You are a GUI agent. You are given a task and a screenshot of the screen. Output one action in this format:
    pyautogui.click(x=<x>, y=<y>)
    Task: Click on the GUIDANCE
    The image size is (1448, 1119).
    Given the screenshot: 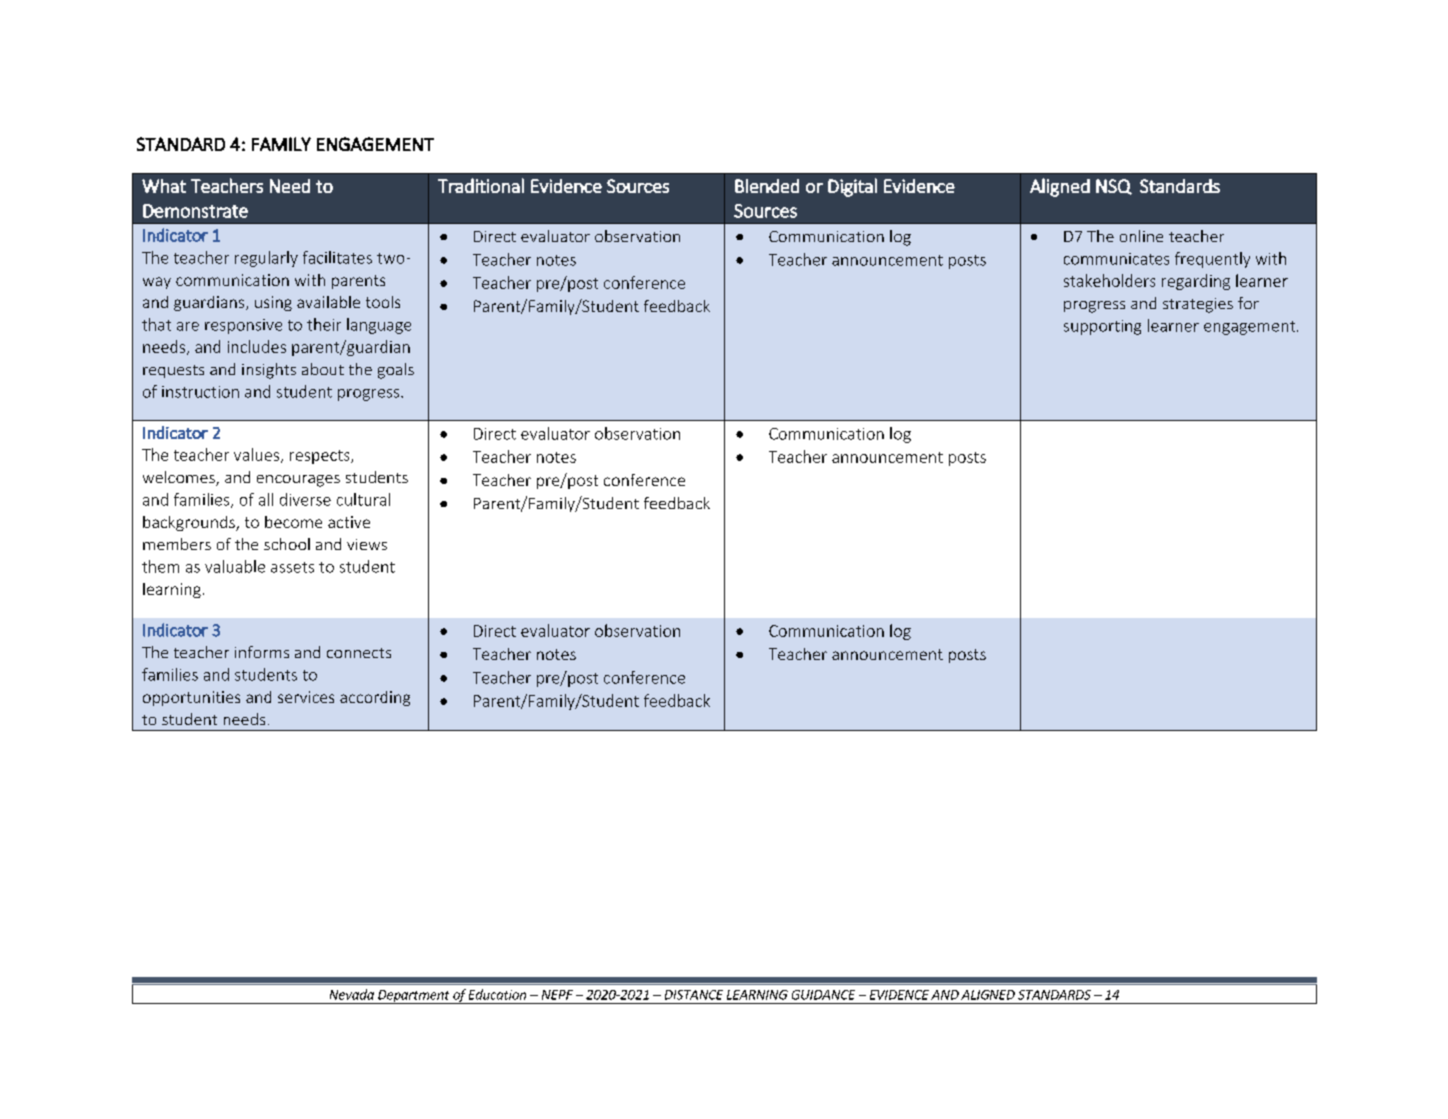 What is the action you would take?
    pyautogui.click(x=823, y=995)
